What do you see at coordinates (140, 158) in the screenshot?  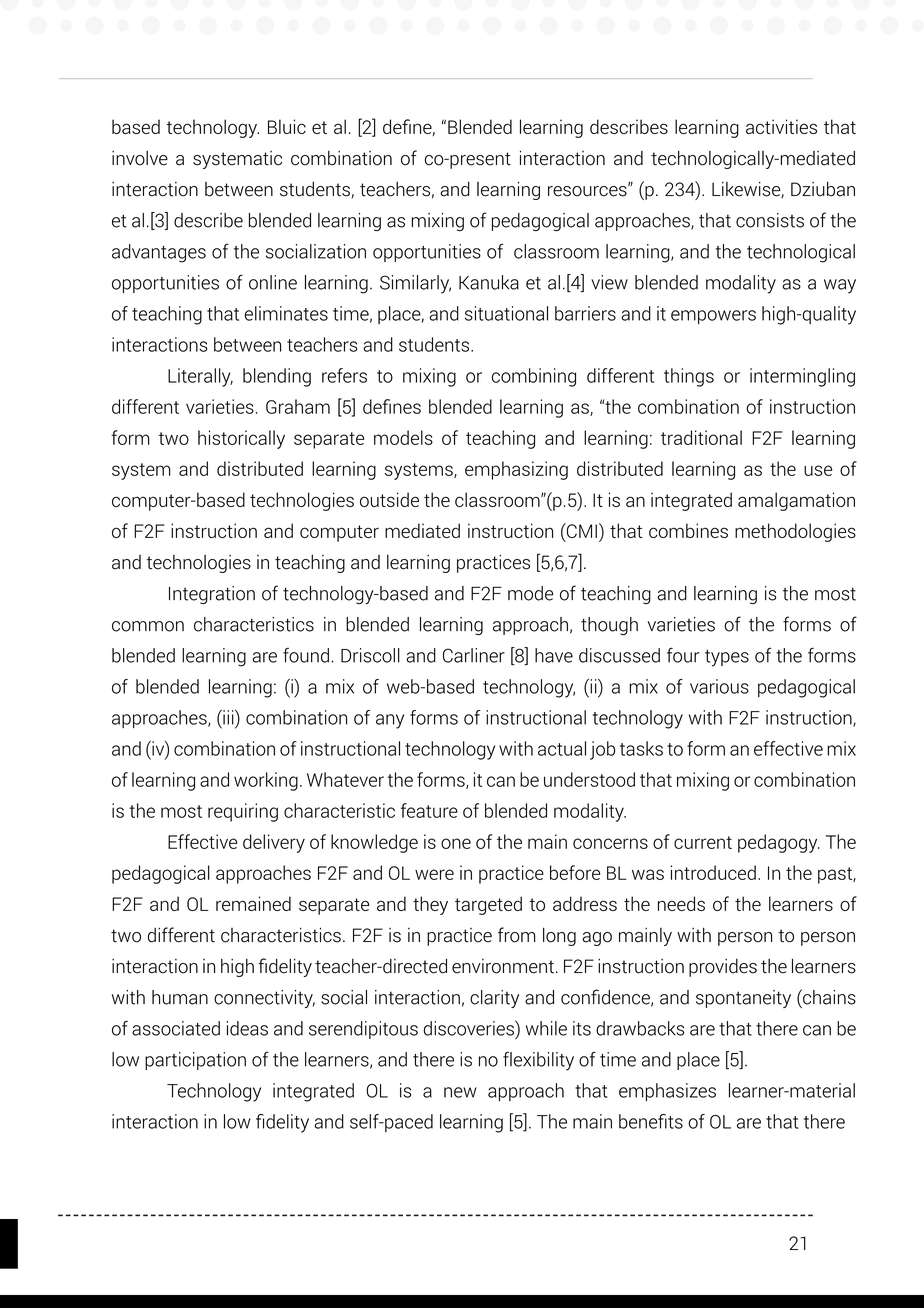 I see `involve` at bounding box center [140, 158].
